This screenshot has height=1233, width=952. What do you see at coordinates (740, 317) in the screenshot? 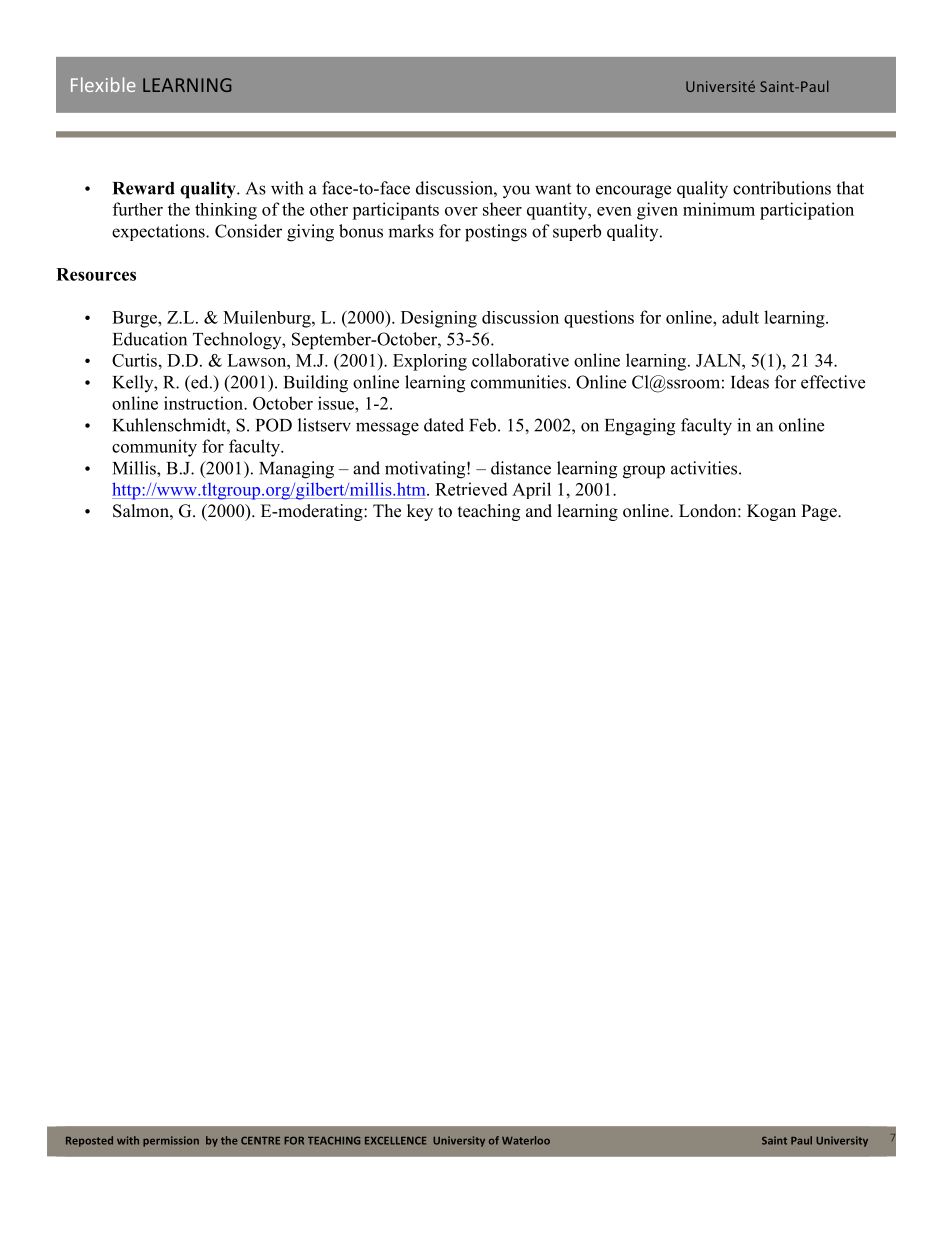
I see `adult` at bounding box center [740, 317].
